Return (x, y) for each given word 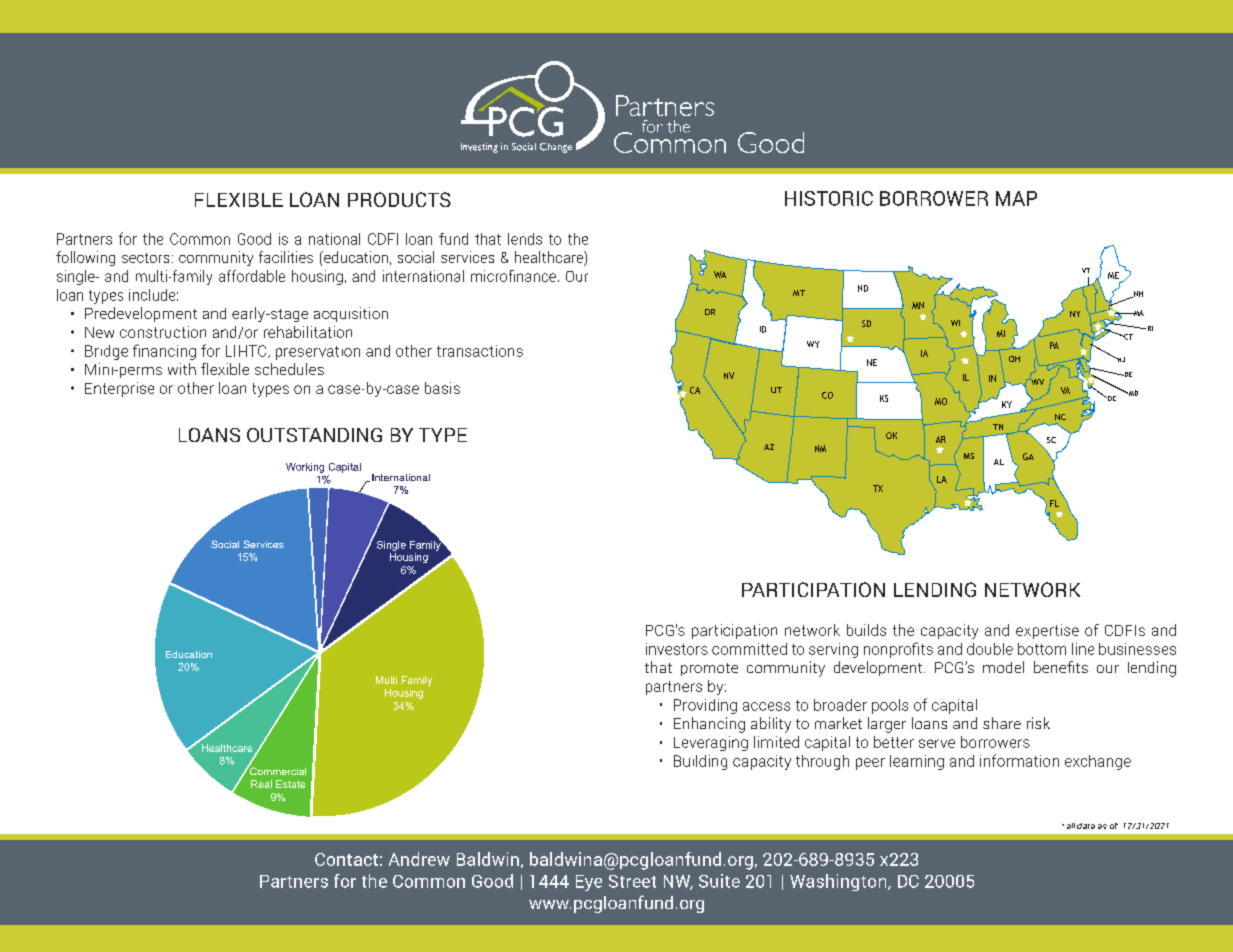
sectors (145, 258)
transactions (480, 351)
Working (305, 468)
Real (261, 784)
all (1071, 826)
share (1002, 723)
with (182, 369)
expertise (1047, 631)
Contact (346, 859)
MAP (1016, 198)
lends (525, 239)
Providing (705, 706)
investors (677, 649)
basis (442, 388)
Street (632, 881)
